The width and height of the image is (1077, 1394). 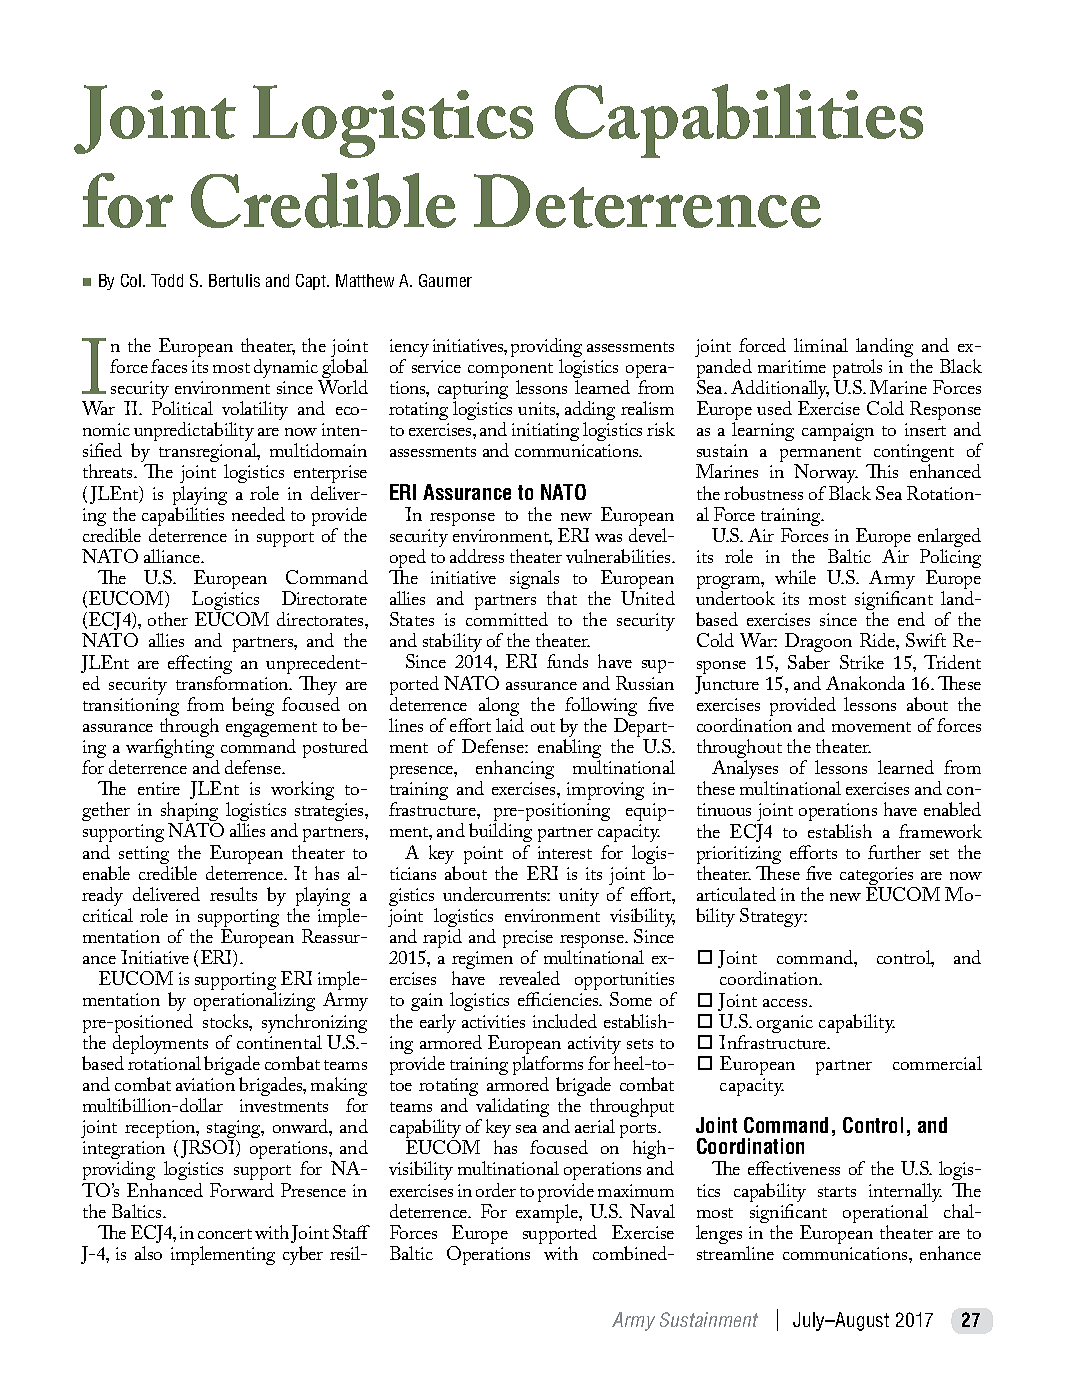 I want to click on needed, so click(x=258, y=514).
